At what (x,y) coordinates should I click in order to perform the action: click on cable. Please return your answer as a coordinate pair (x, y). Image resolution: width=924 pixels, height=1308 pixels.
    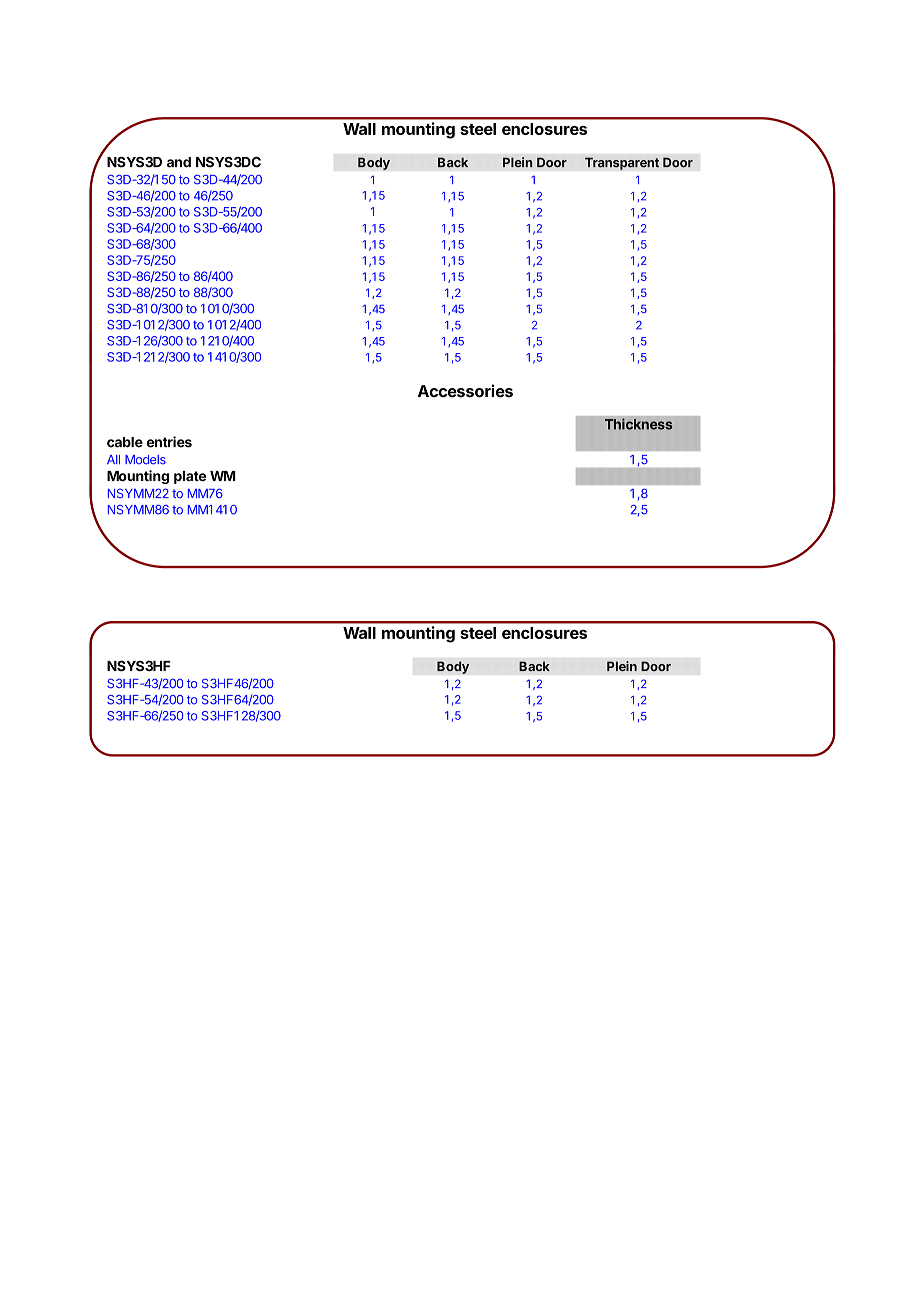
    Looking at the image, I should click on (125, 442).
